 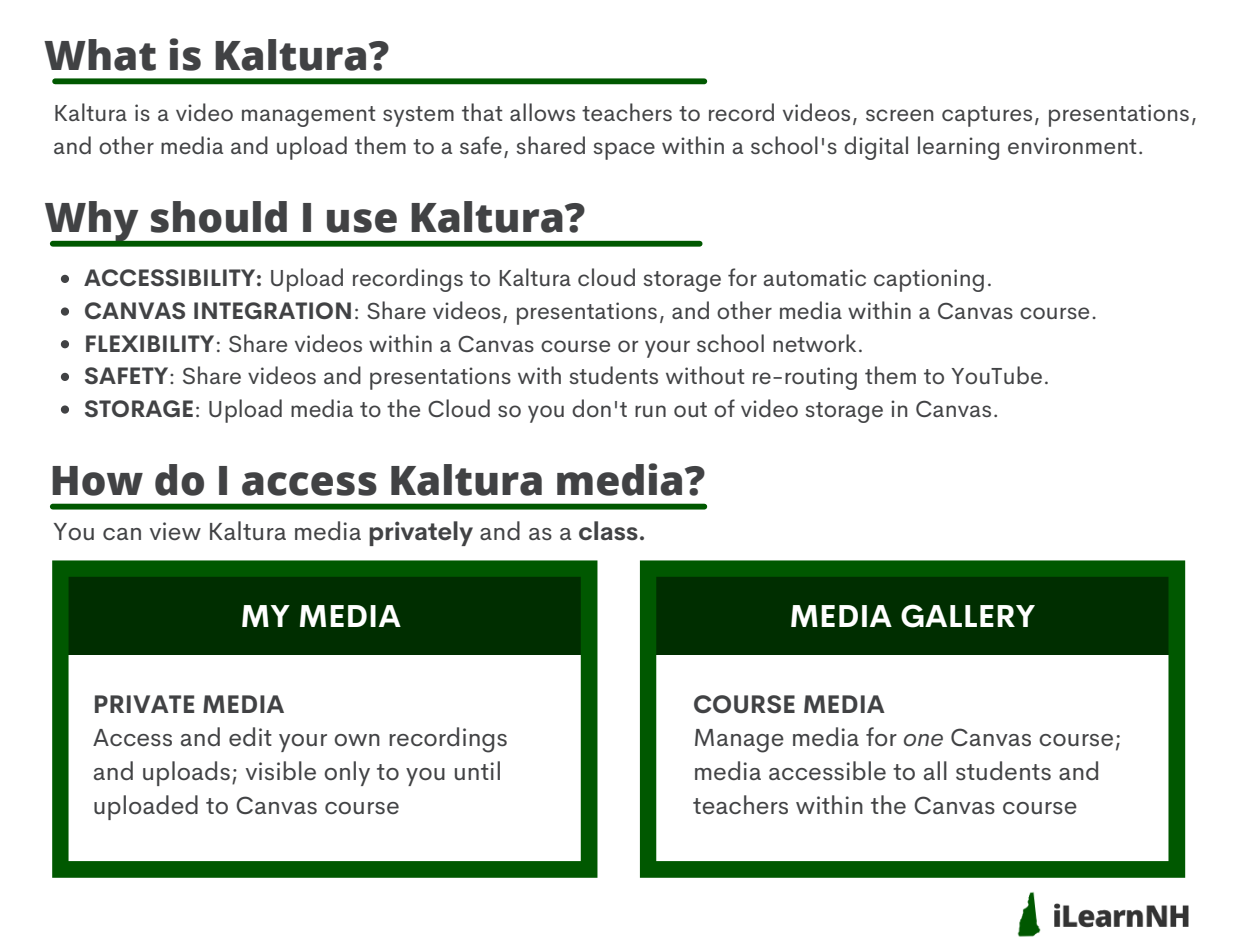 What do you see at coordinates (97, 481) in the image?
I see `How` at bounding box center [97, 481].
